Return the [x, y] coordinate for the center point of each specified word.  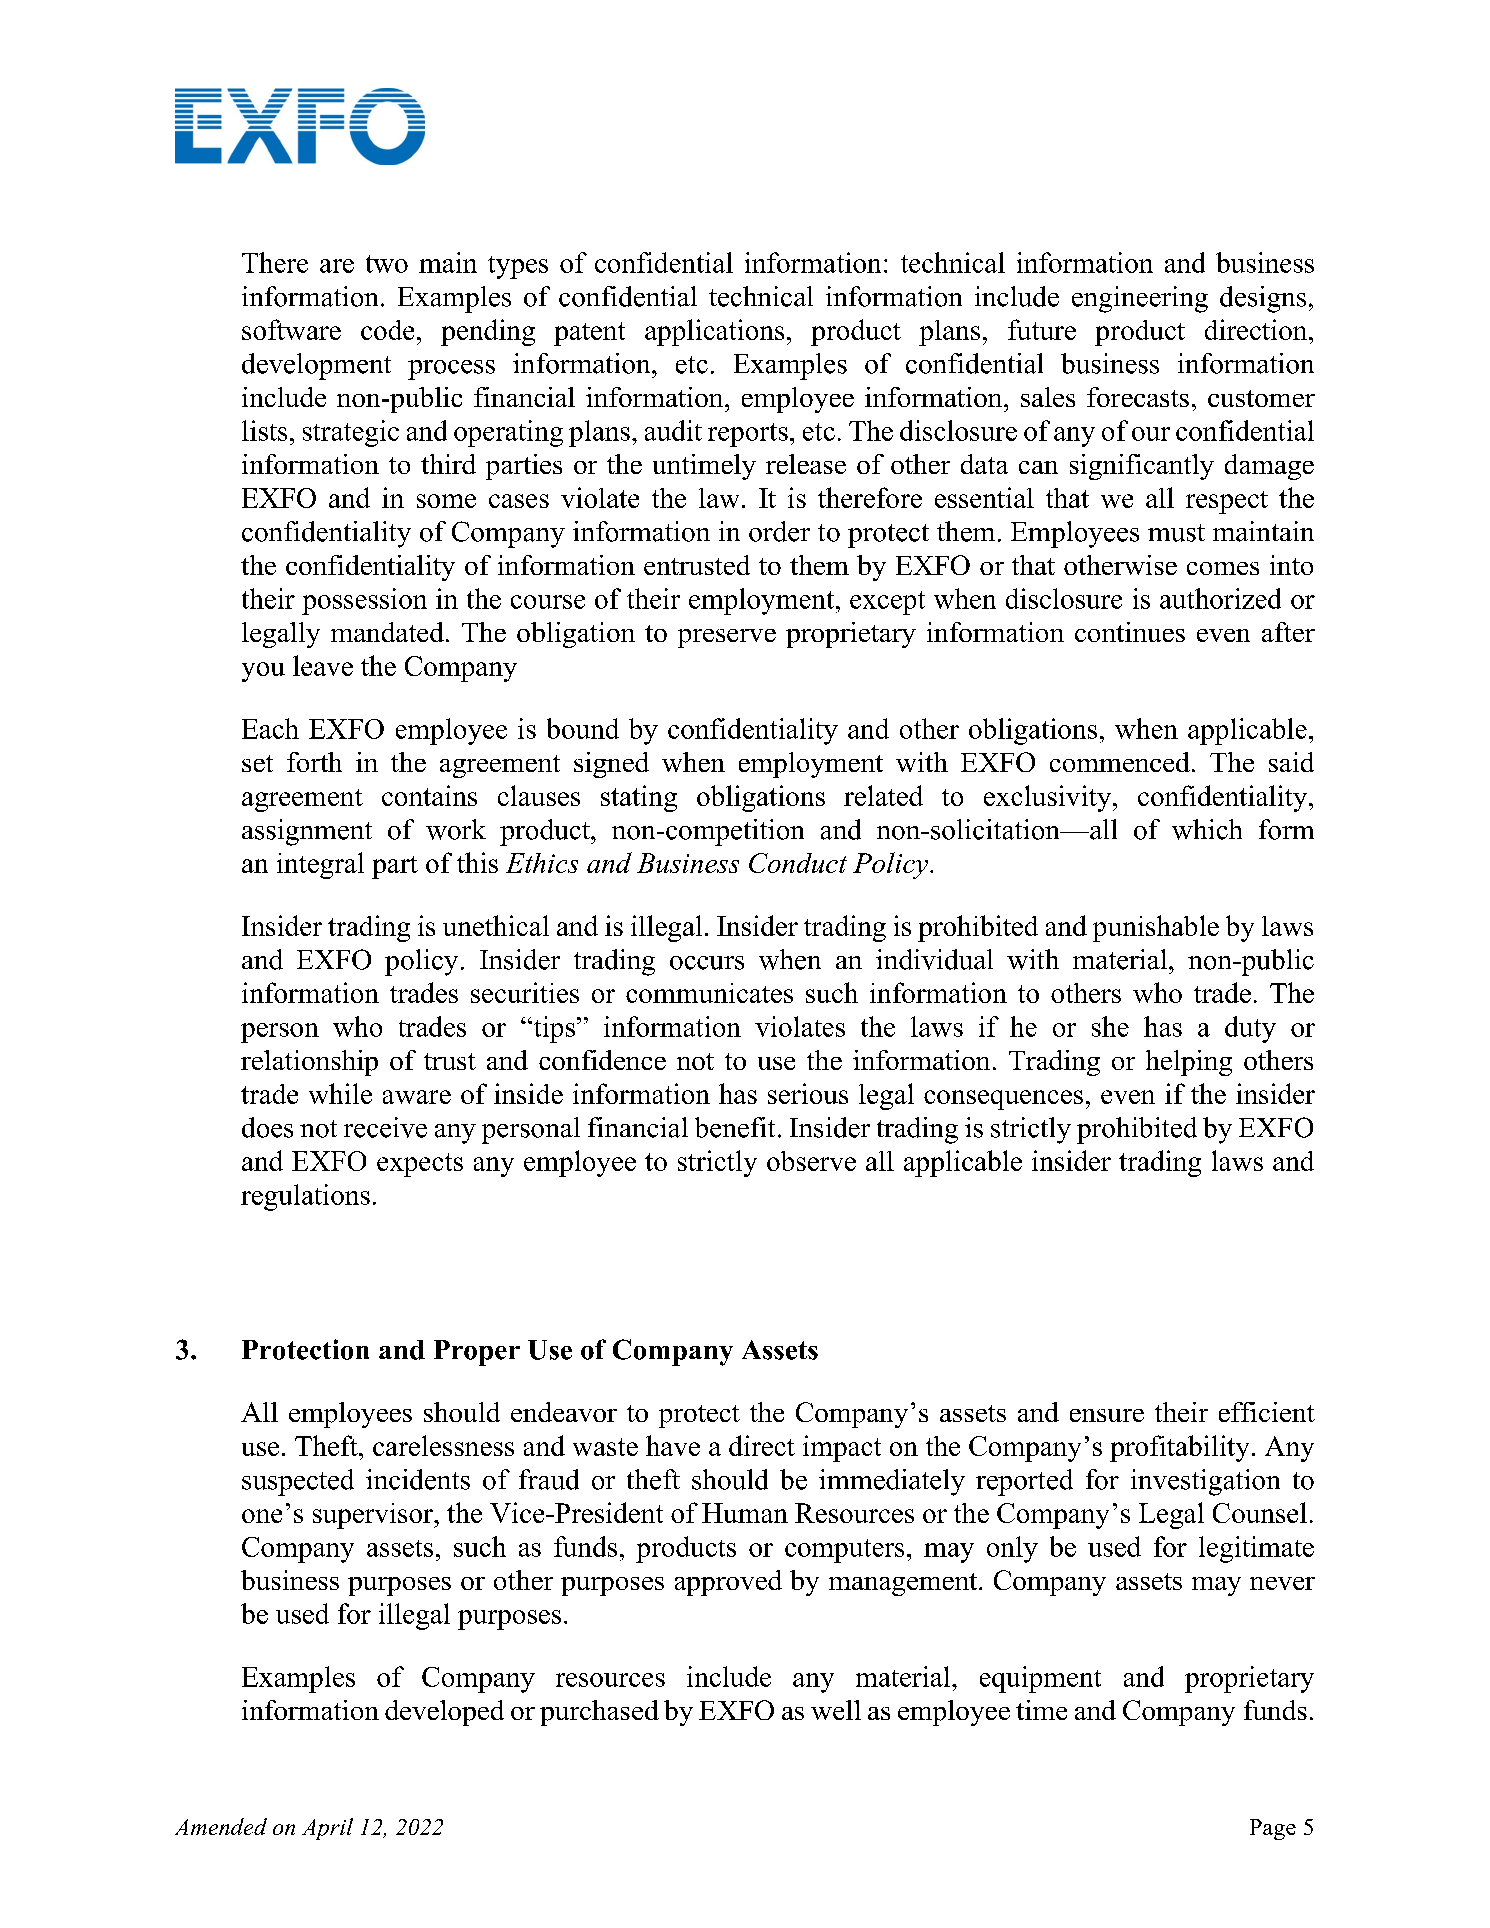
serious [808, 1093]
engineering [1140, 299]
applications [714, 332]
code [387, 330]
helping [1189, 1063]
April [327, 1829]
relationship [309, 1063]
